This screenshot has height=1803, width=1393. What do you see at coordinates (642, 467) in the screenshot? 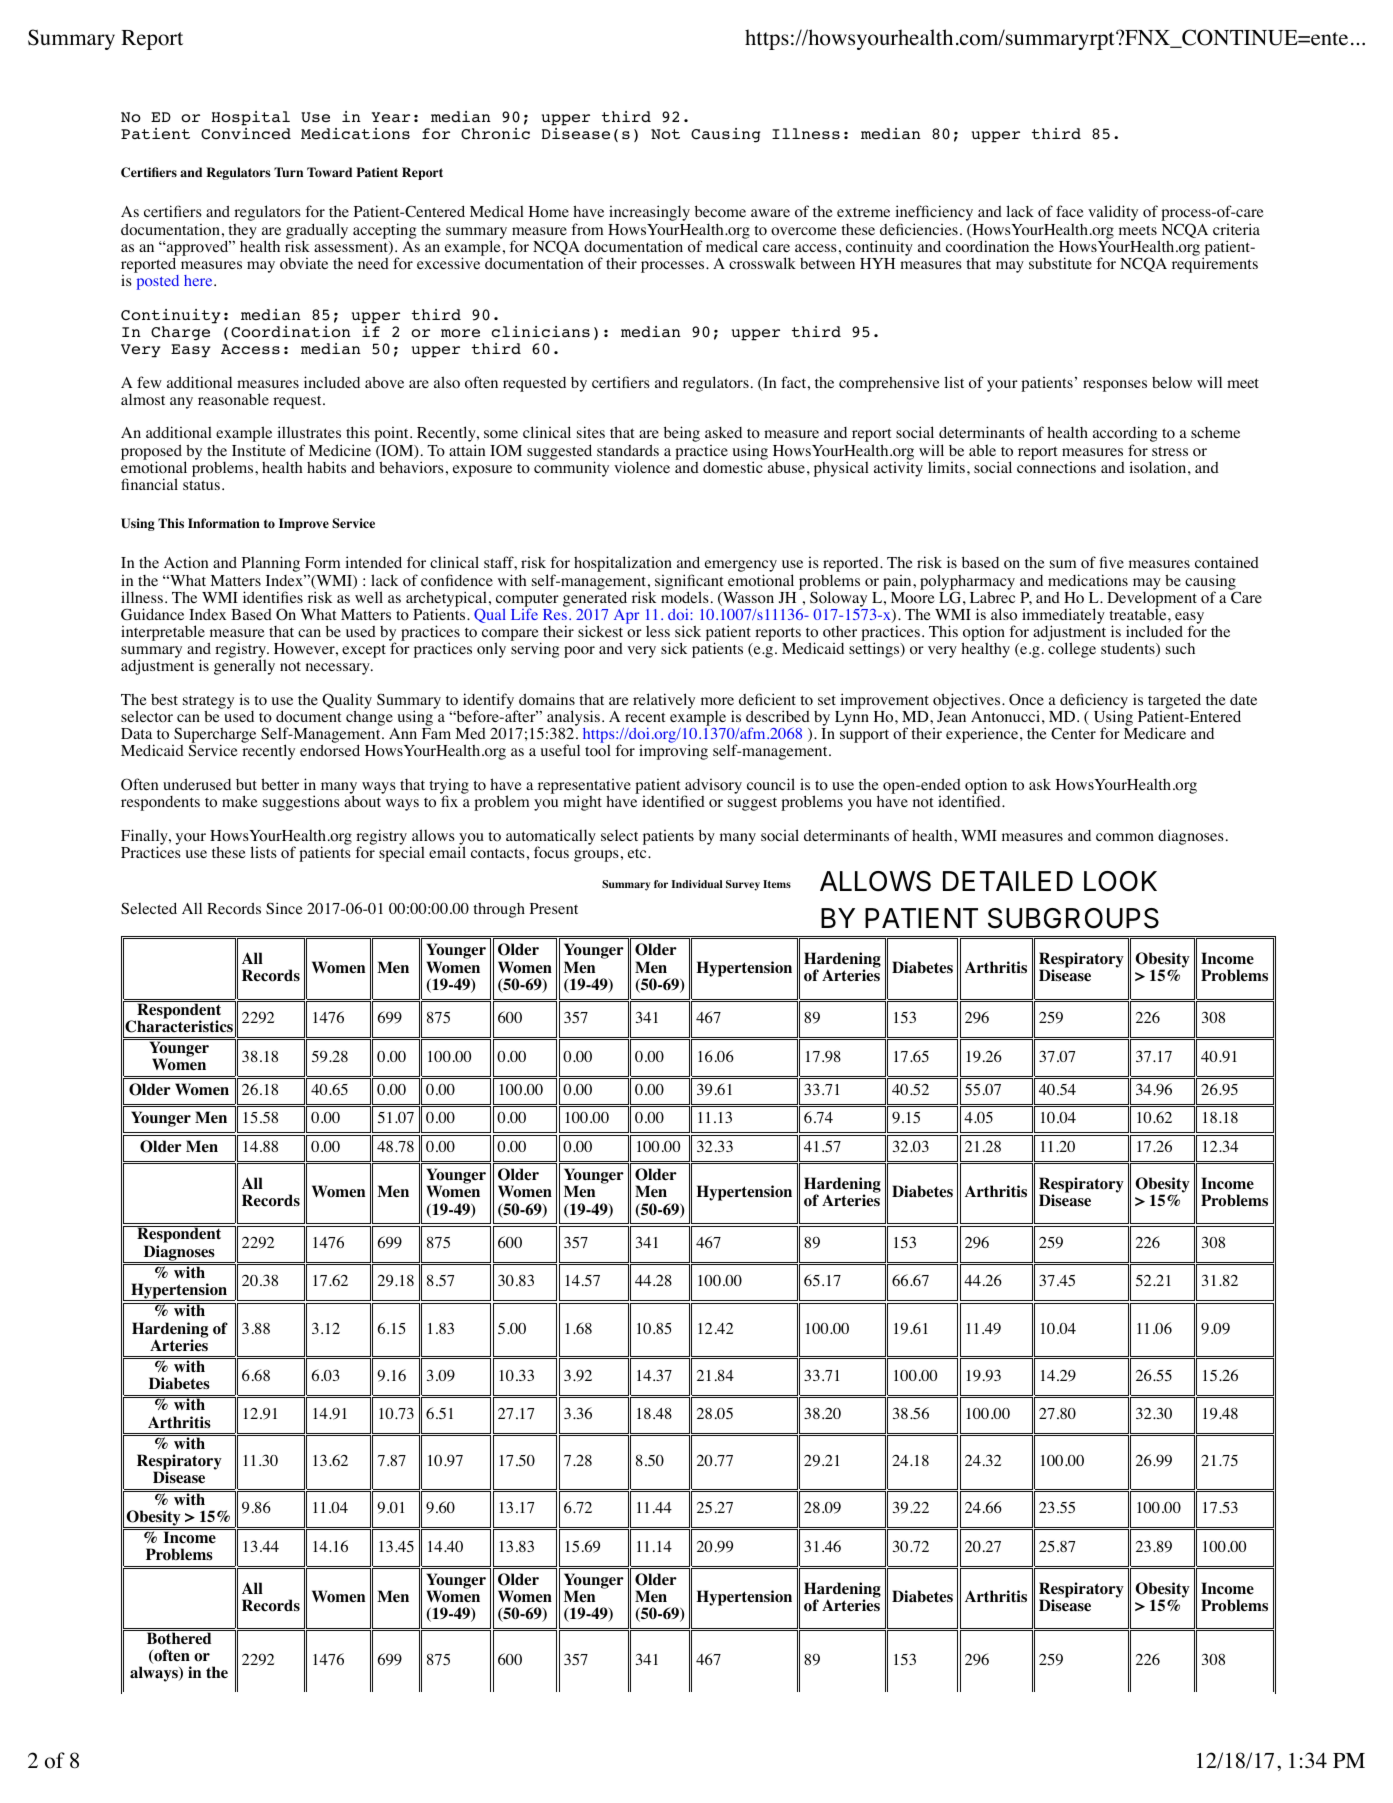
I see `violence` at bounding box center [642, 467].
